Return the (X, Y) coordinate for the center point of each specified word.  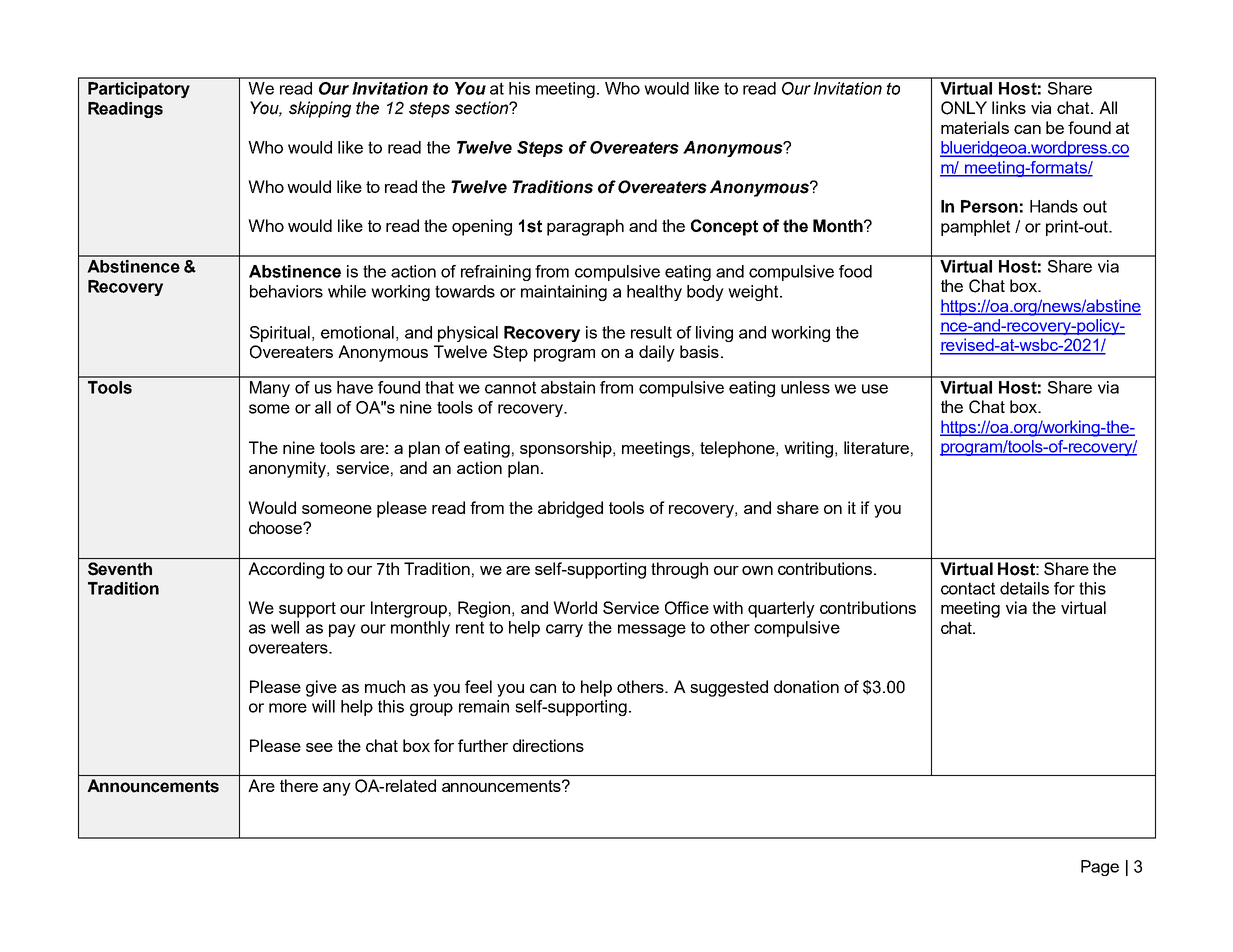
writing (808, 449)
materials (975, 127)
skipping (320, 109)
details (1024, 588)
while (347, 291)
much (385, 686)
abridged (570, 509)
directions (548, 745)
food (855, 271)
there (299, 785)
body (705, 293)
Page (1100, 868)
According (286, 570)
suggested (729, 688)
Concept (724, 227)
